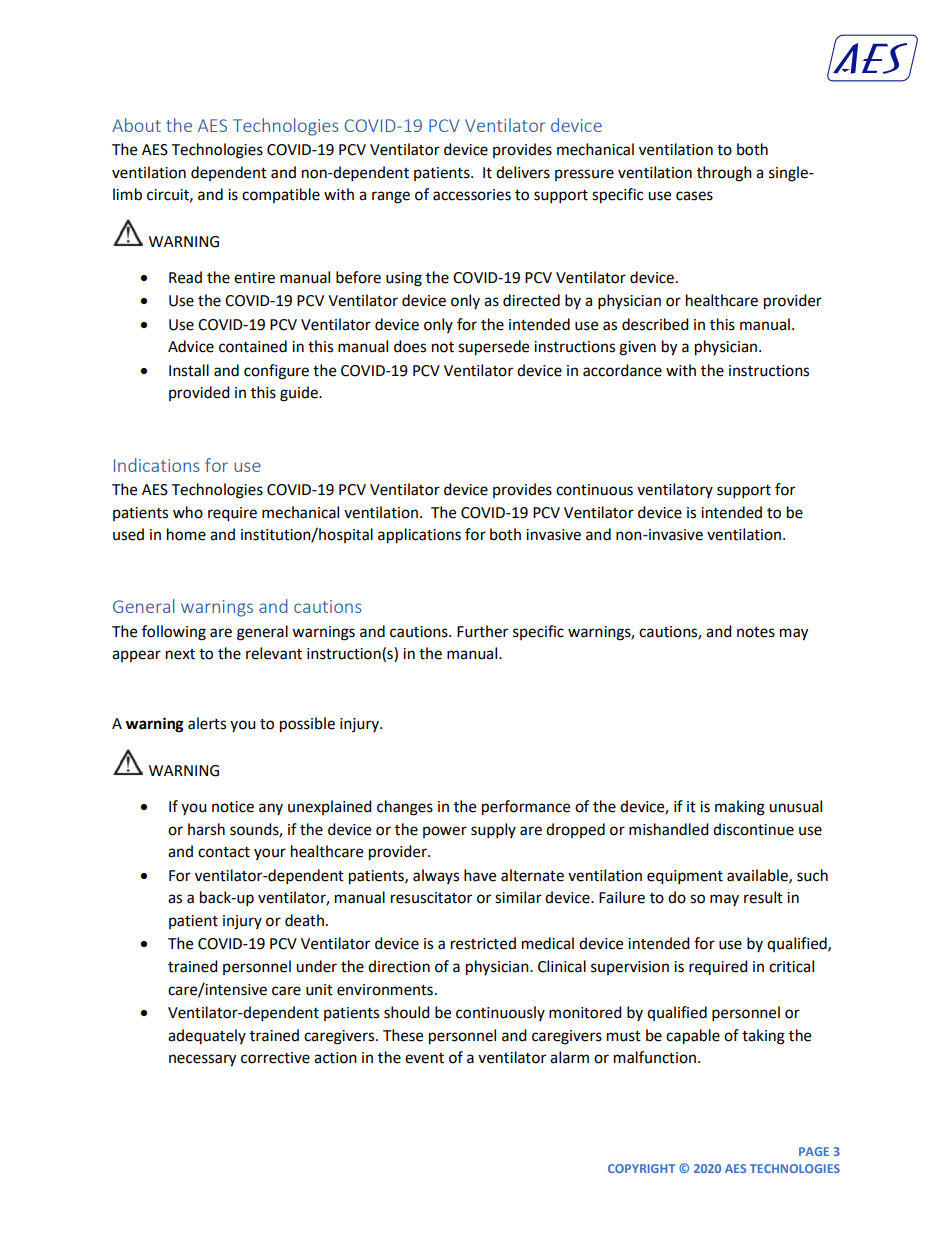  What do you see at coordinates (724, 174) in the page?
I see `through` at bounding box center [724, 174].
